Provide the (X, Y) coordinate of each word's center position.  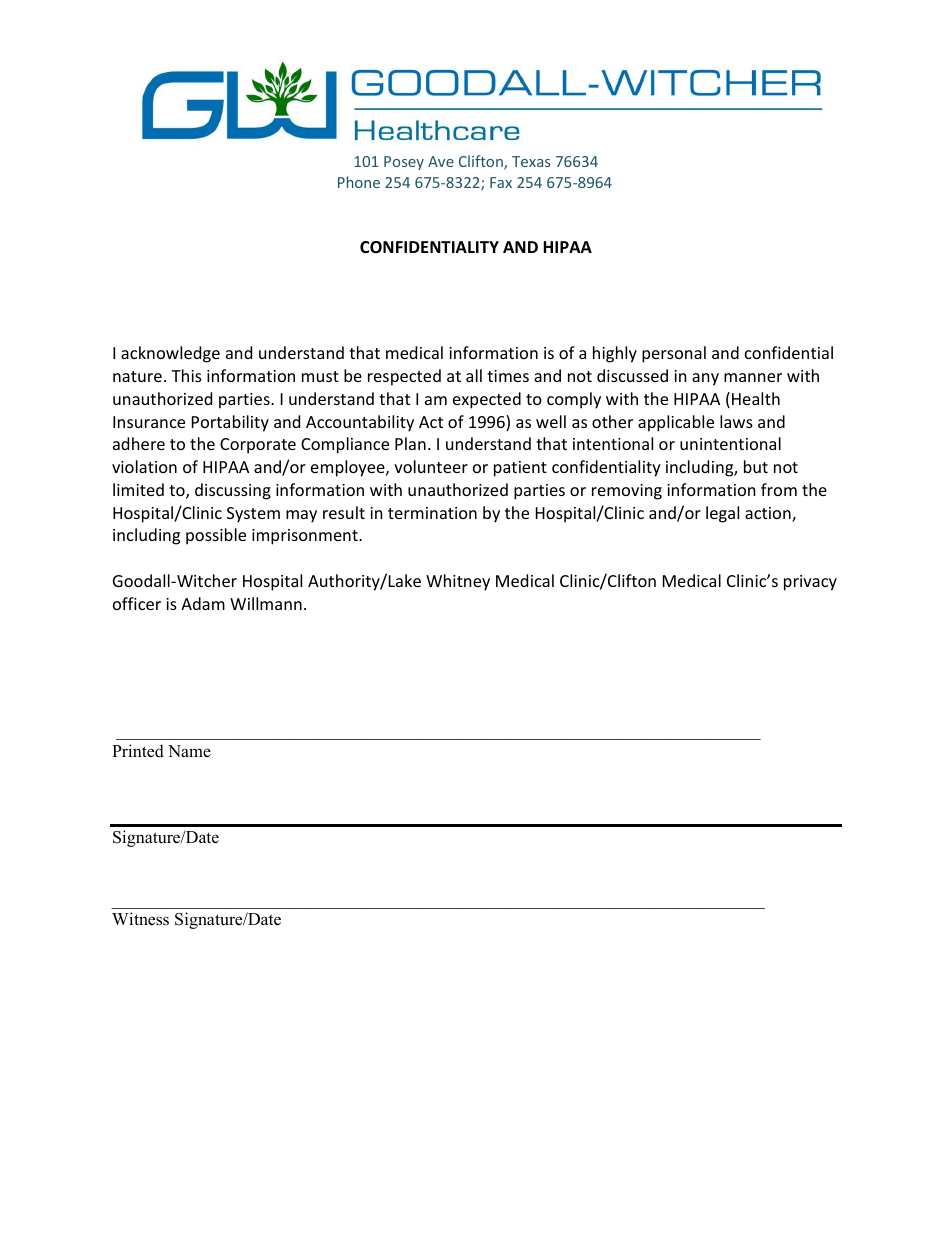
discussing (233, 491)
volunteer (431, 466)
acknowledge (170, 354)
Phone (359, 182)
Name (189, 751)
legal (722, 514)
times (508, 376)
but (756, 466)
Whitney (458, 582)
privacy (810, 583)
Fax (501, 182)
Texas (531, 161)
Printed (138, 751)
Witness (140, 919)
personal (674, 354)
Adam (203, 603)
